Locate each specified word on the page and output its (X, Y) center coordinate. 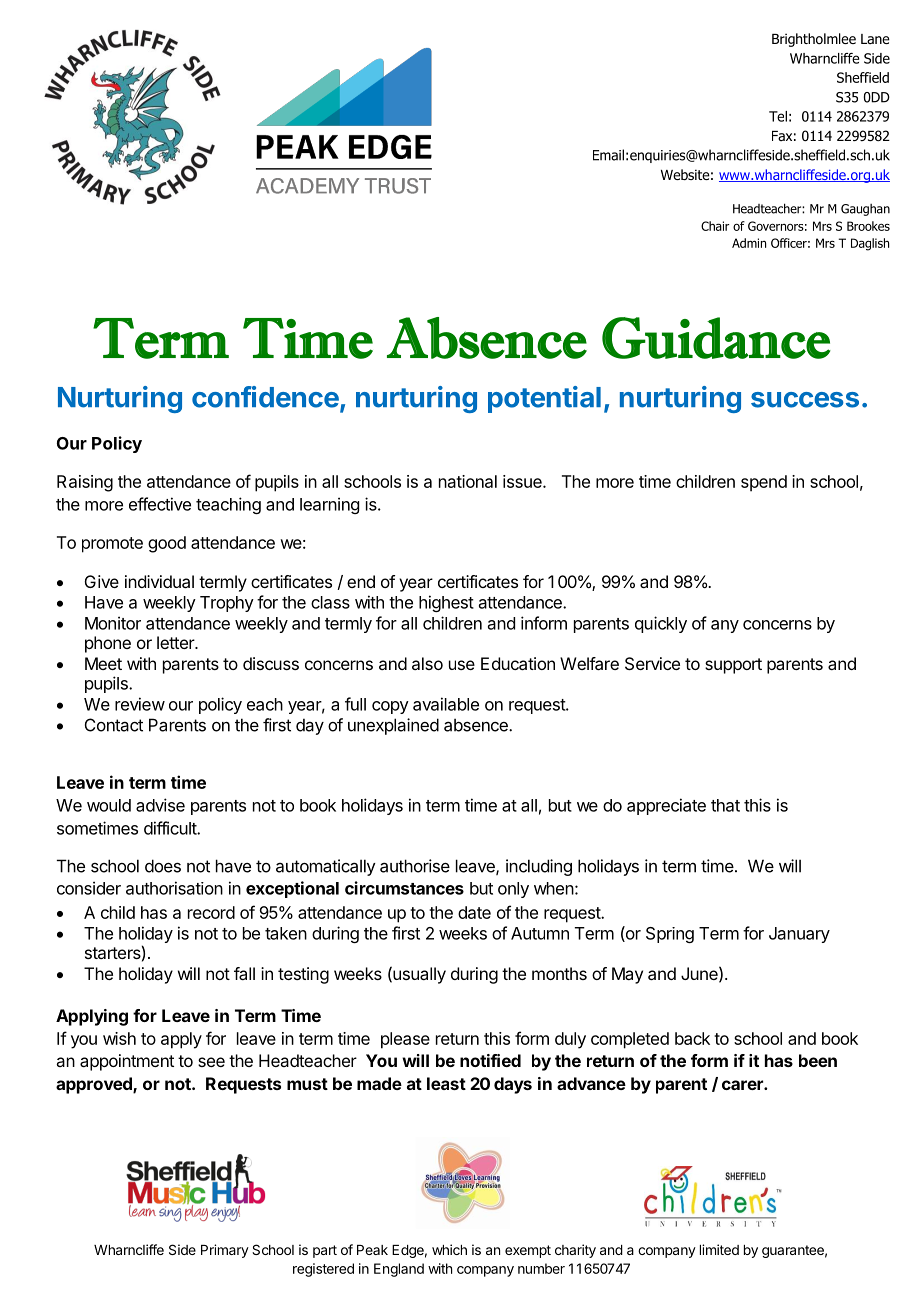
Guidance (716, 338)
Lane (875, 39)
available (446, 704)
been (818, 1060)
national (468, 481)
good (167, 544)
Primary (225, 1251)
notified (490, 1060)
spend (764, 483)
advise (160, 805)
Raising (85, 483)
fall (244, 973)
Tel (778, 116)
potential (544, 399)
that (725, 805)
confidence (265, 397)
